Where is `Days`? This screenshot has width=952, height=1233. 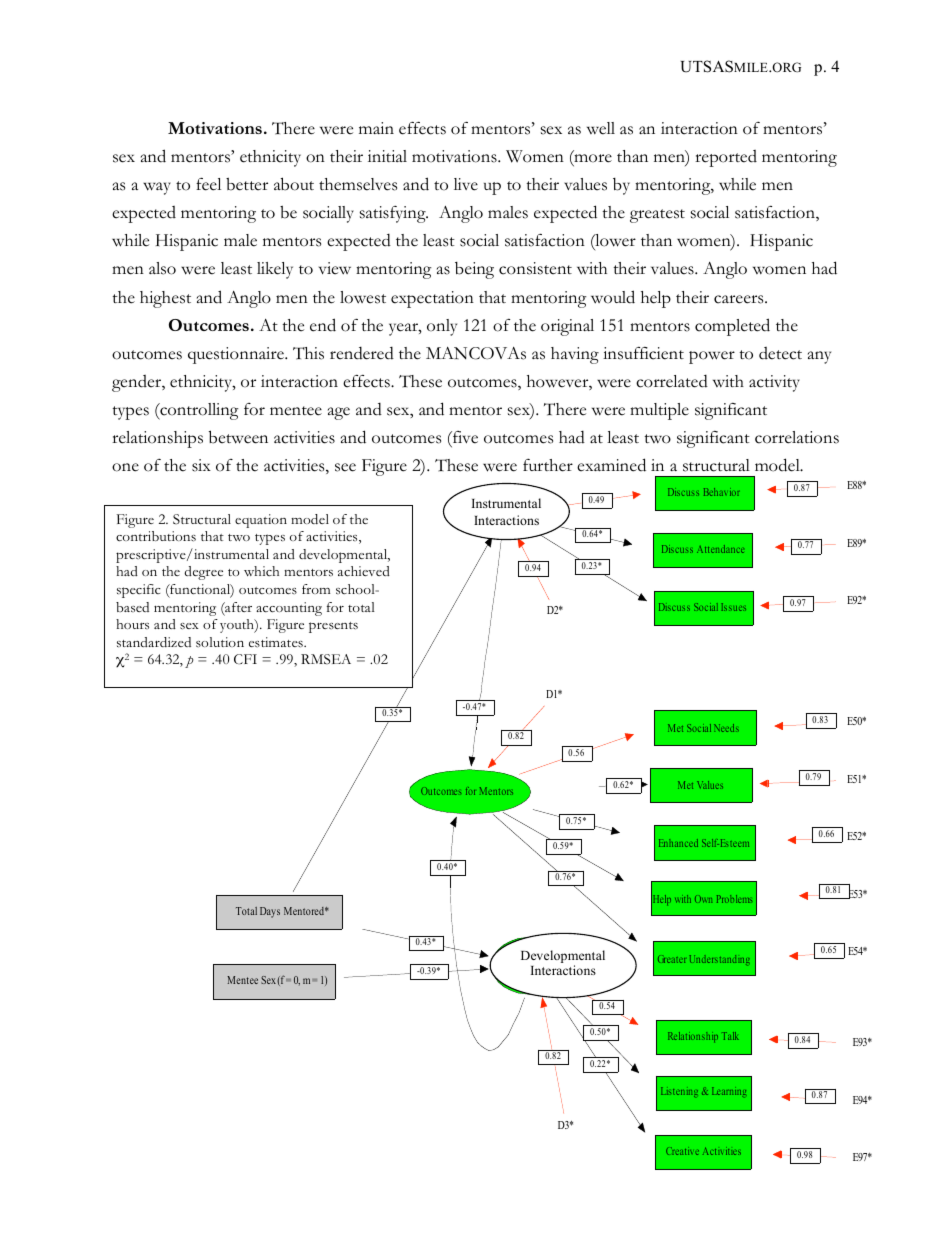 Days is located at coordinates (270, 912).
